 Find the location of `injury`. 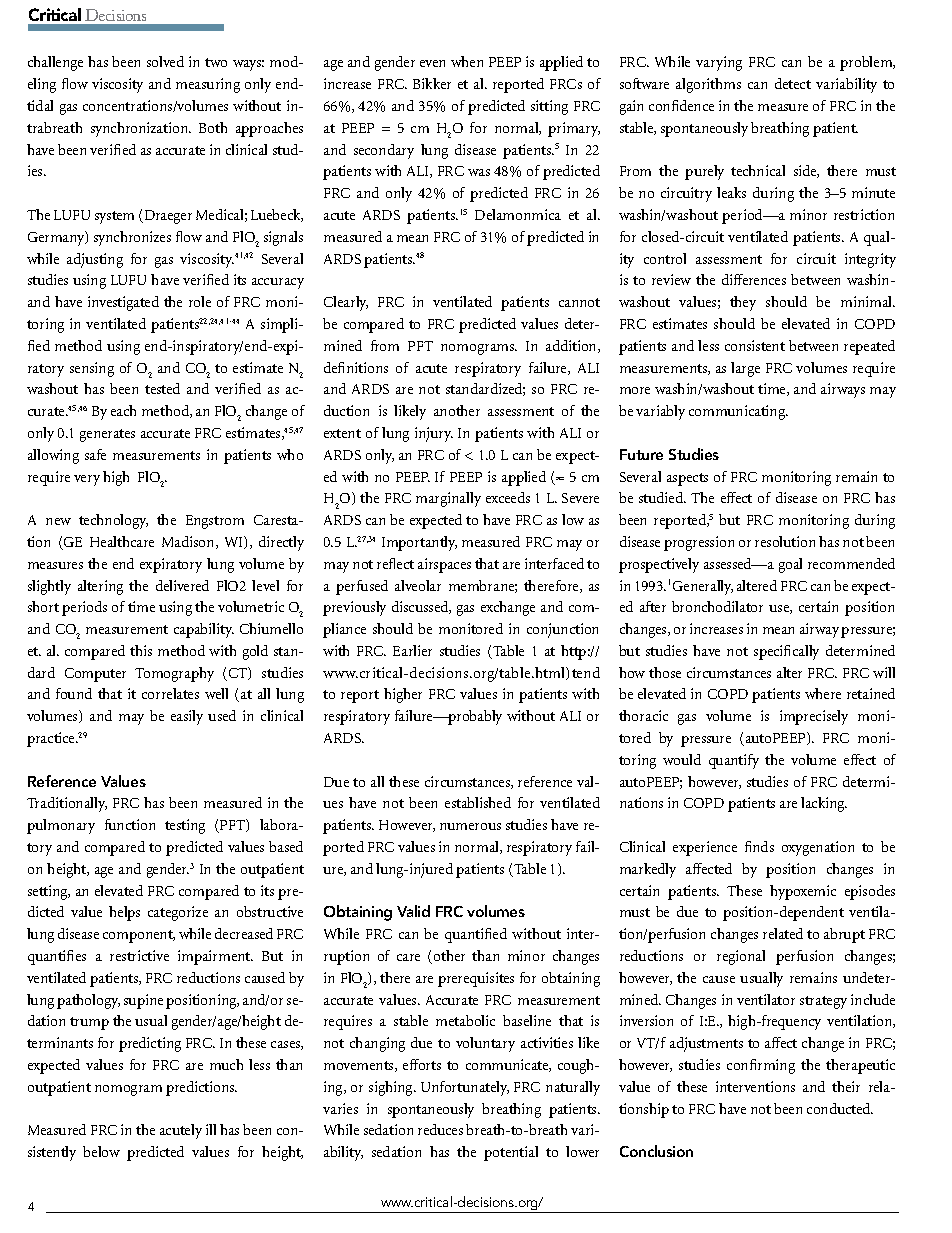

injury is located at coordinates (434, 434).
